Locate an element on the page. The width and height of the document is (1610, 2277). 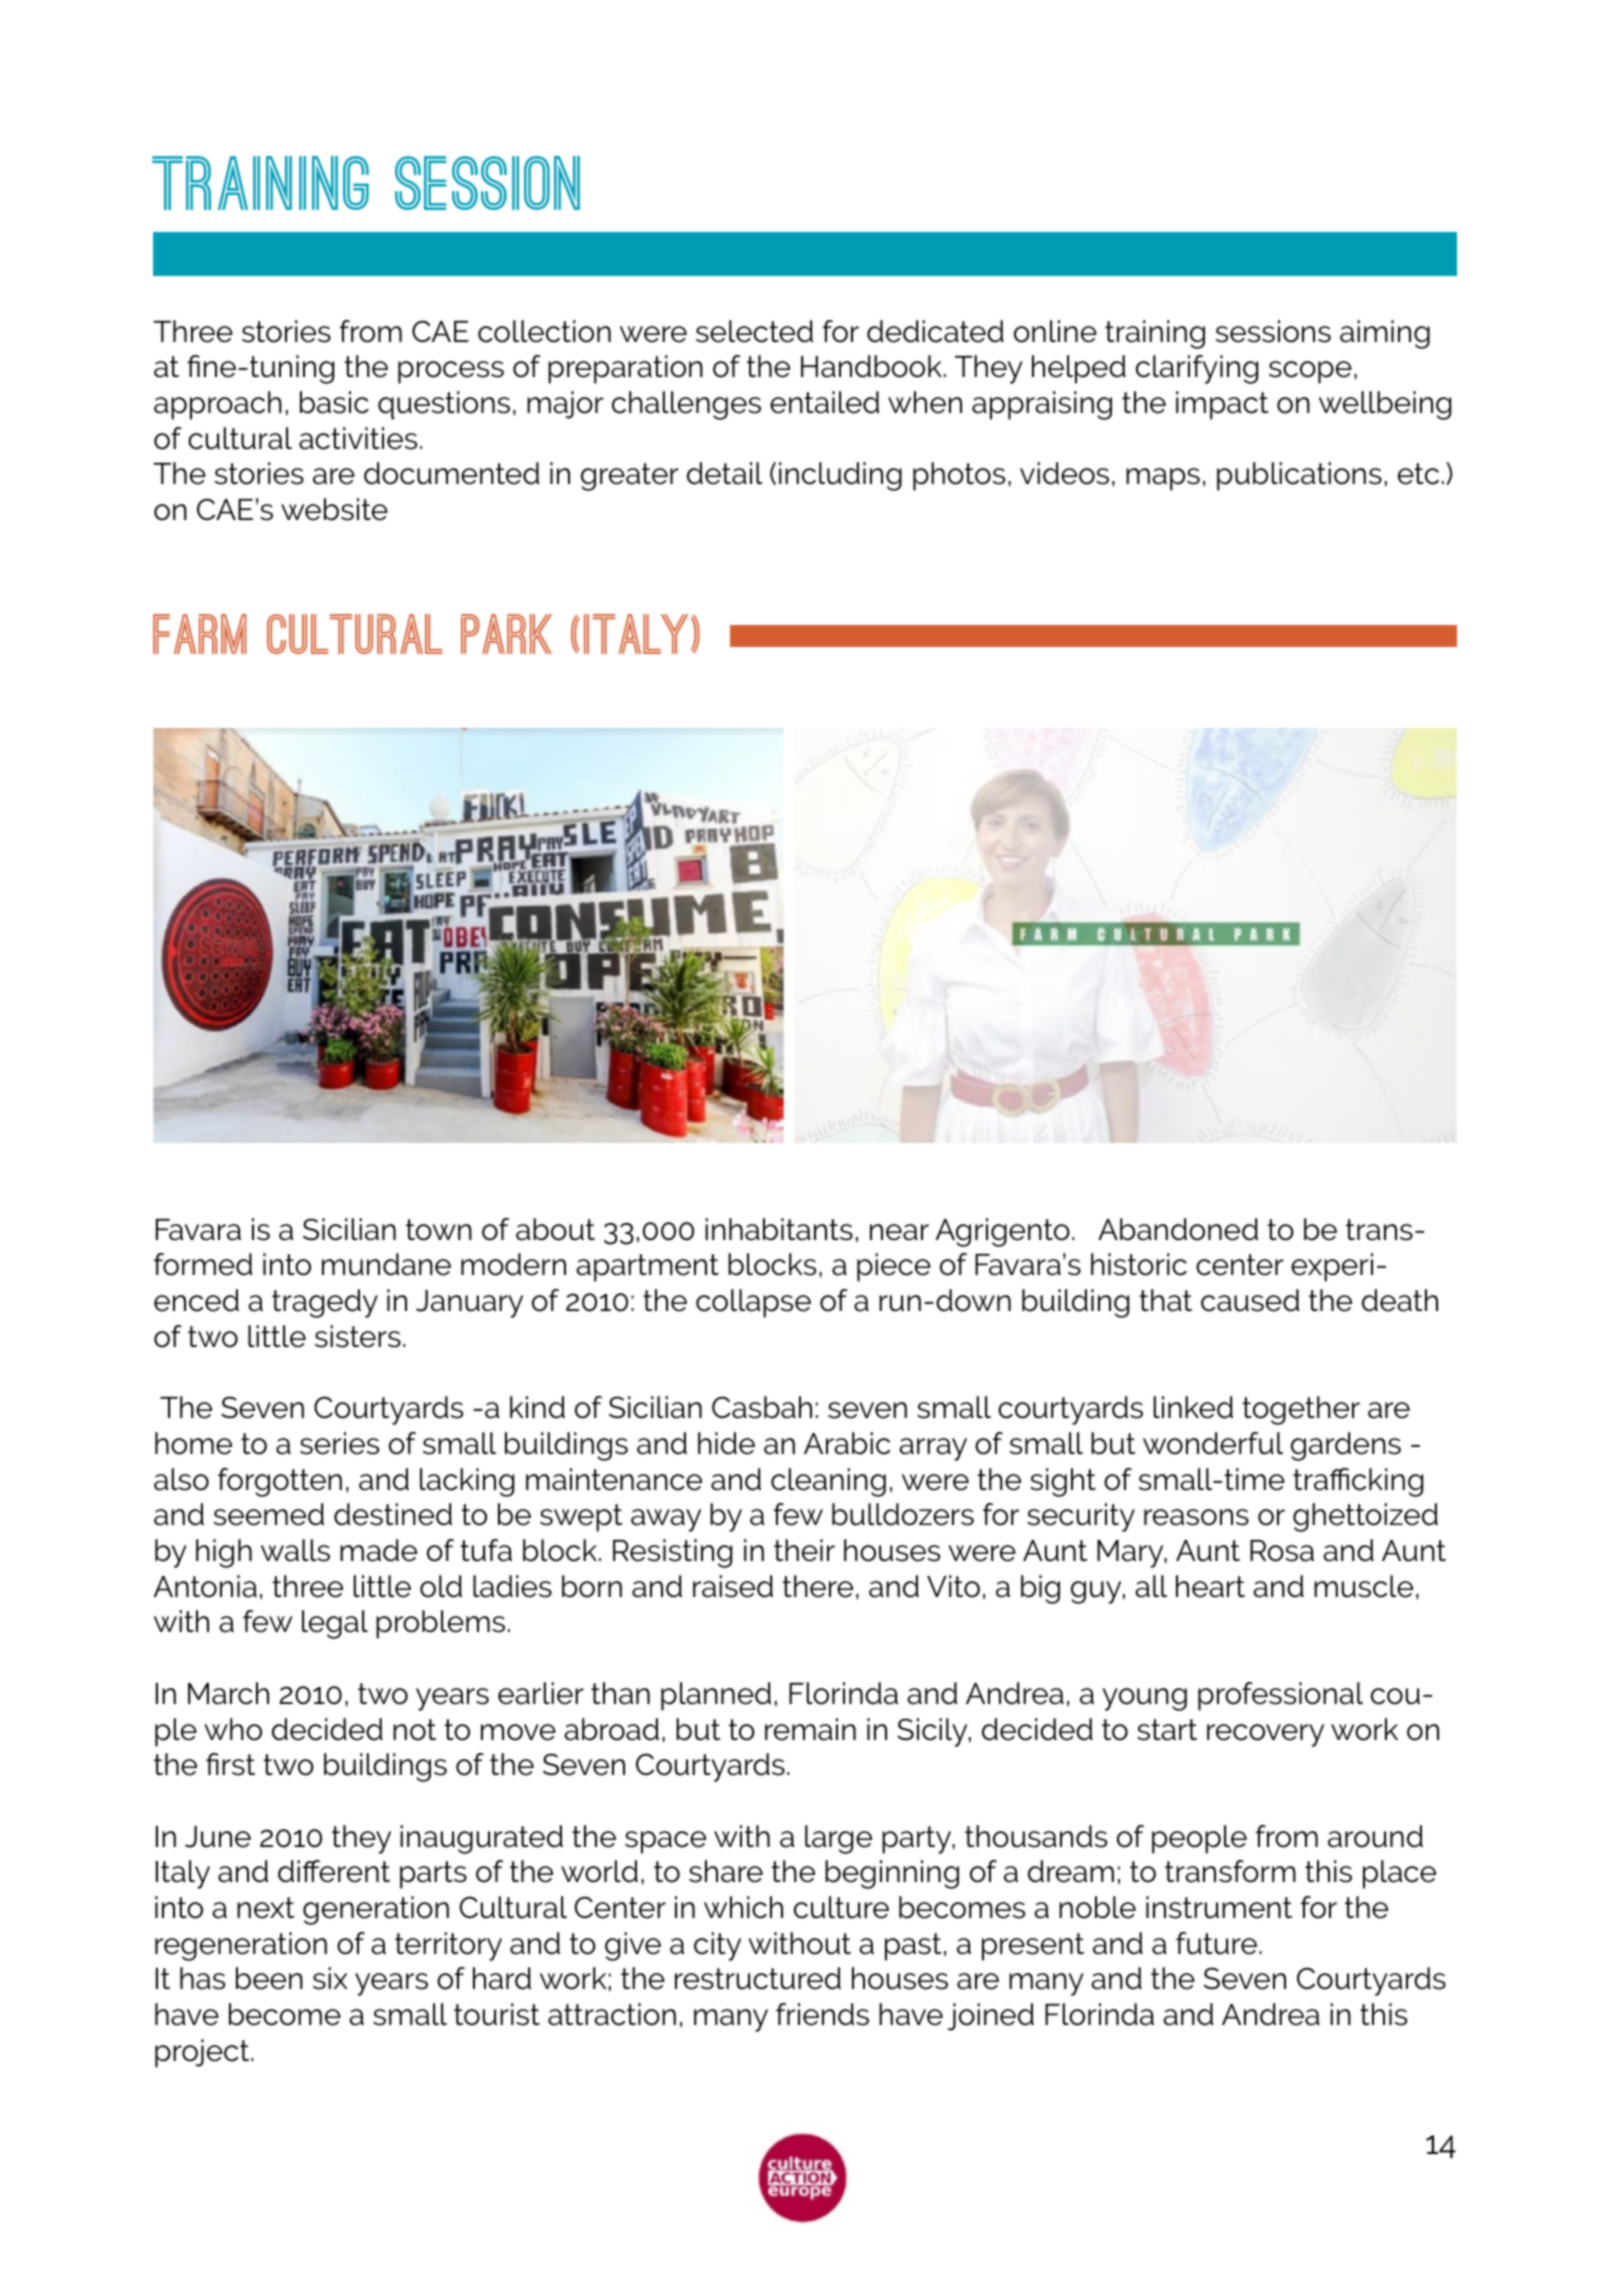
scope is located at coordinates (1310, 372).
